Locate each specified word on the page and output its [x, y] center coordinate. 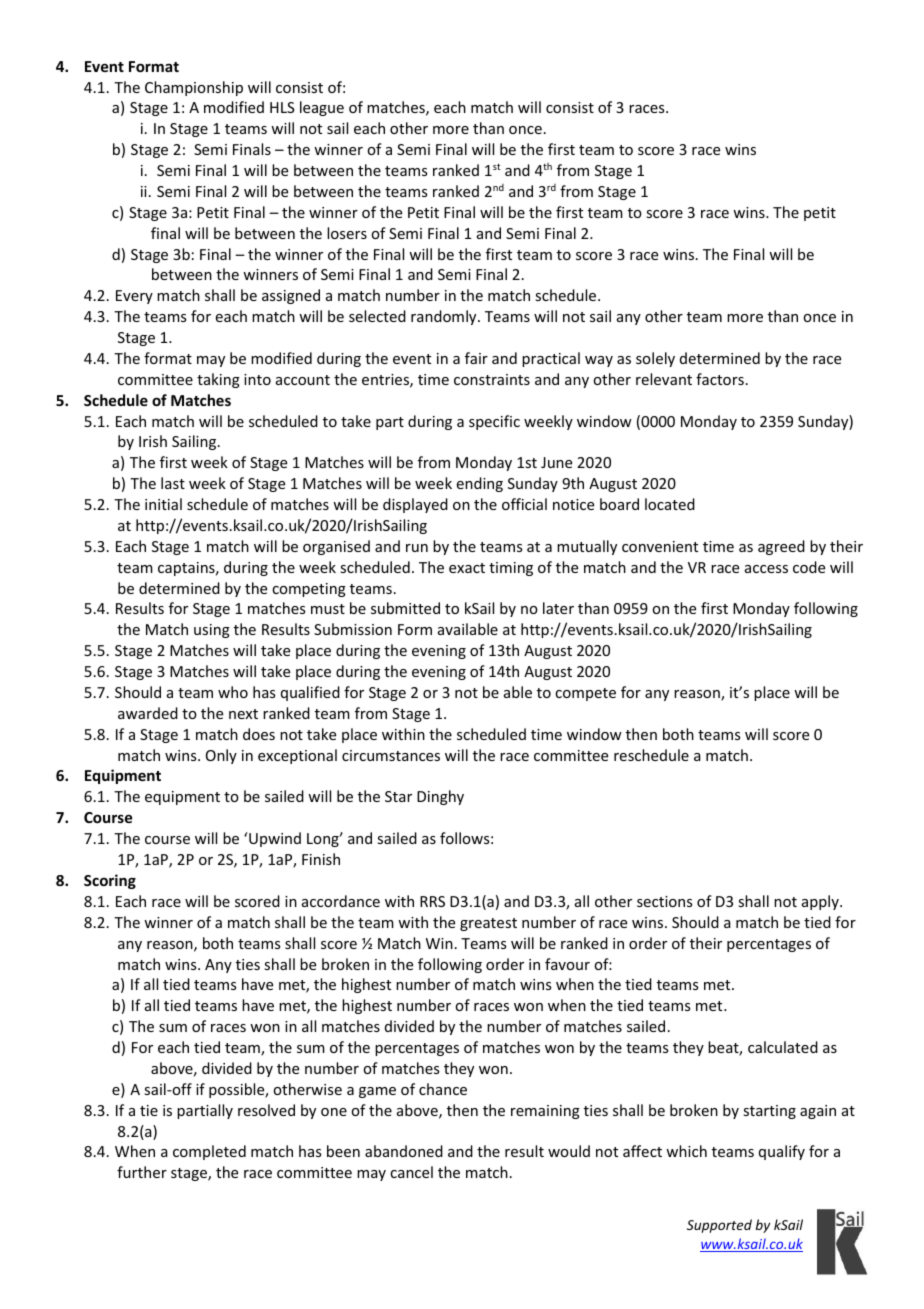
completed [209, 1152]
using [212, 631]
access [766, 569]
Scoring [110, 881]
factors [720, 379]
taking [218, 380]
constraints [492, 379]
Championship [194, 88]
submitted [405, 608]
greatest [488, 924]
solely [655, 359]
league [322, 108]
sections [664, 901]
